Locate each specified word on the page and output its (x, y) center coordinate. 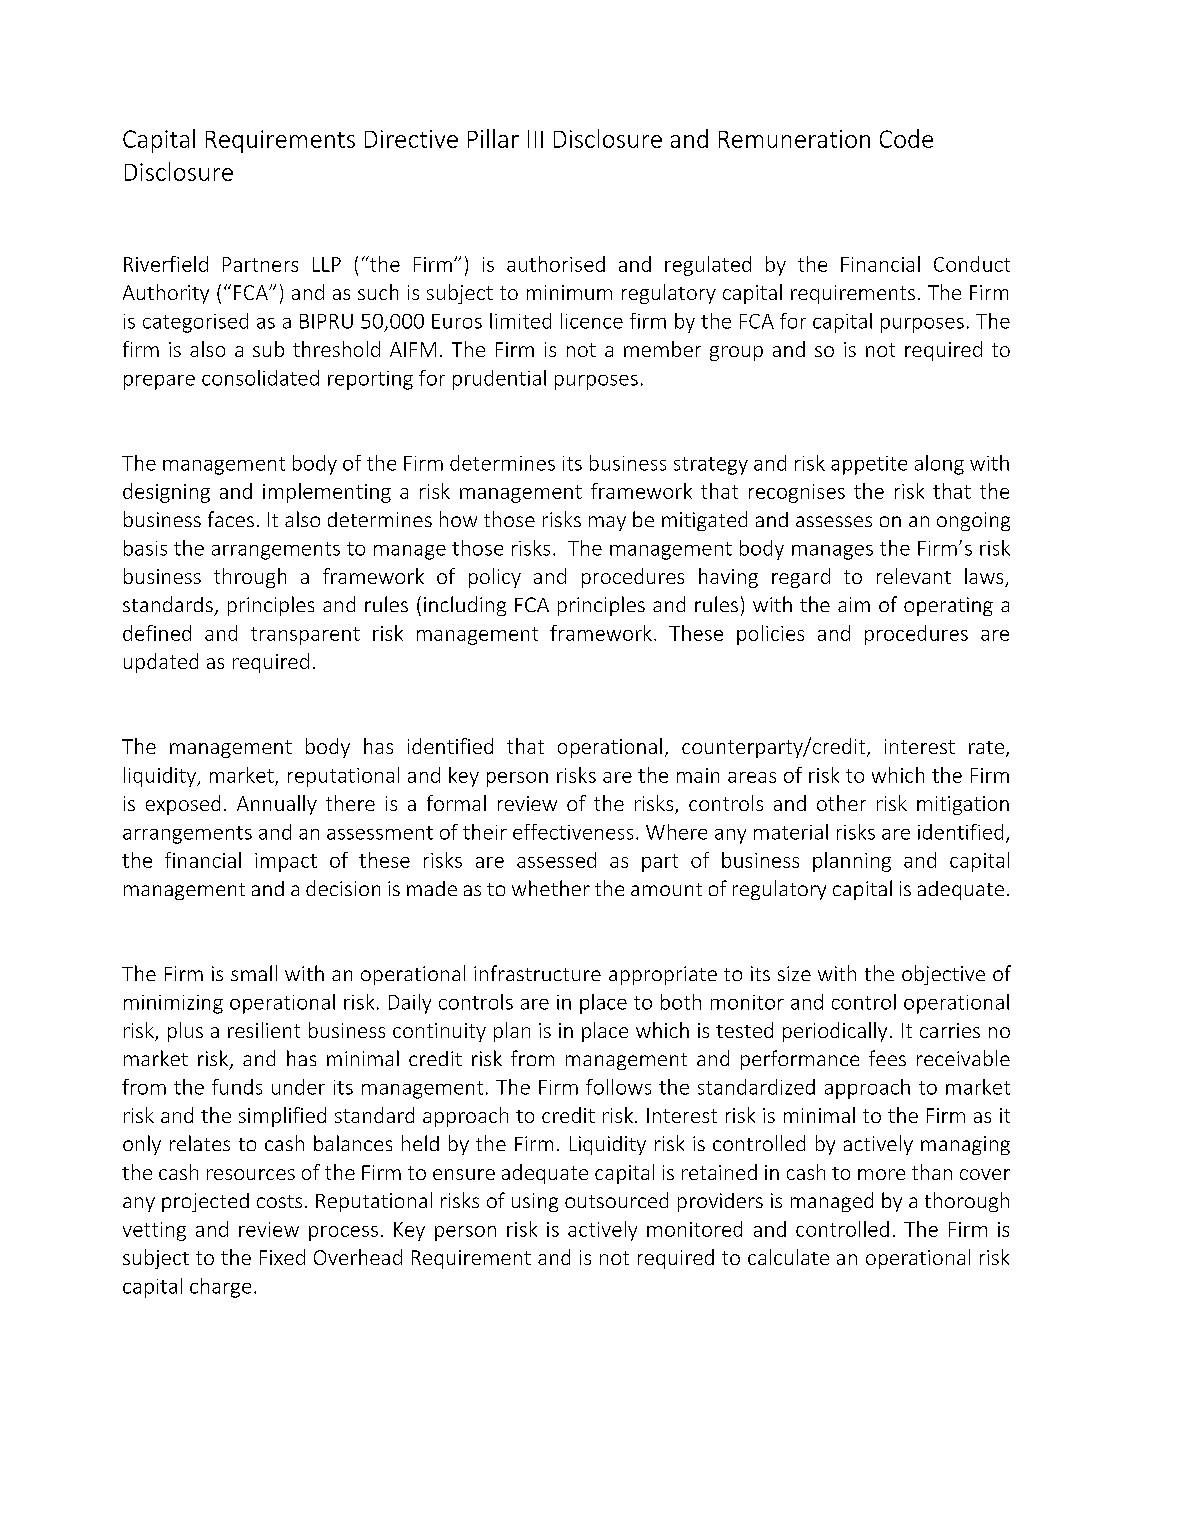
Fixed (282, 1257)
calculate (788, 1257)
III (535, 139)
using (535, 1202)
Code (906, 138)
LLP (327, 264)
